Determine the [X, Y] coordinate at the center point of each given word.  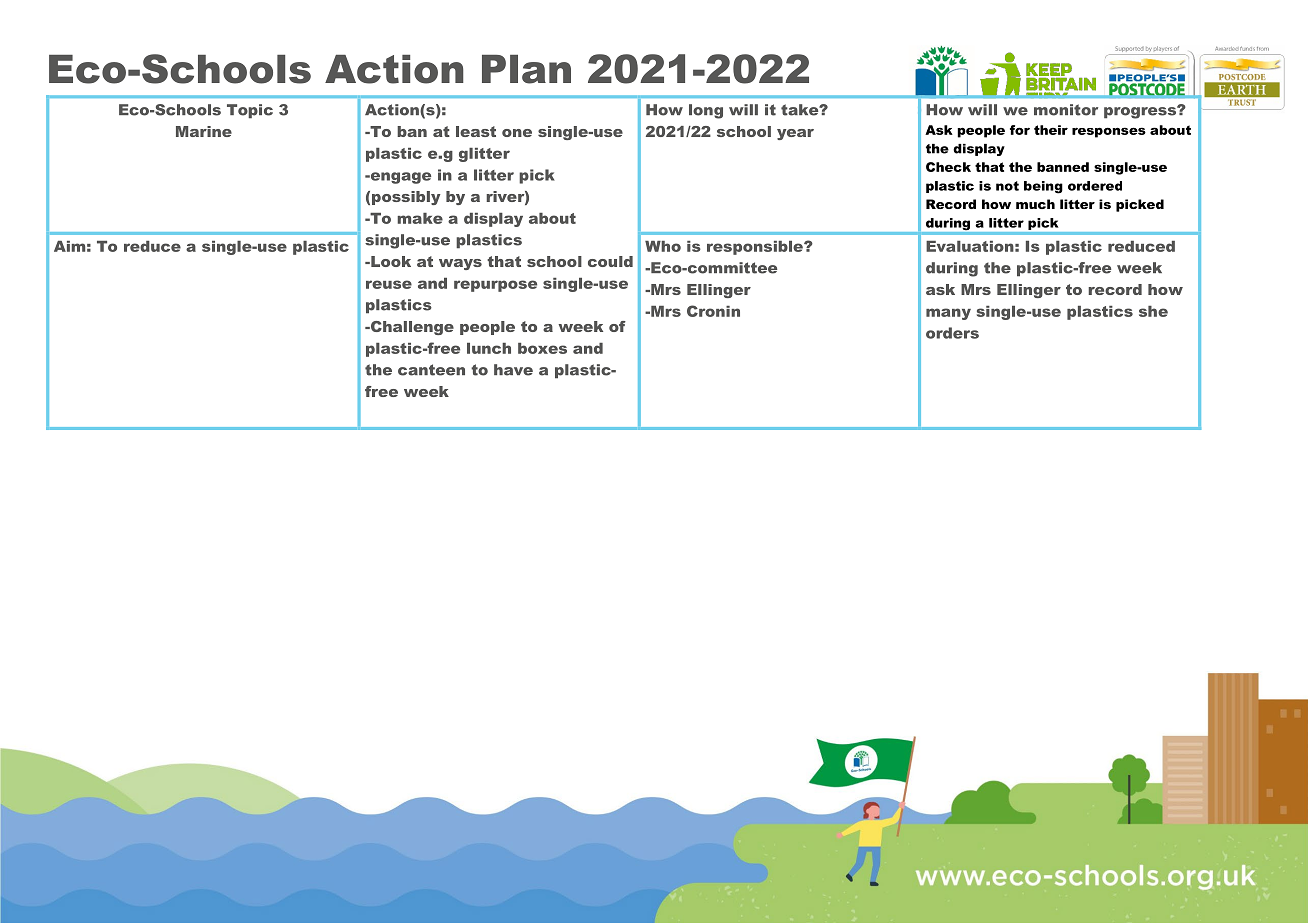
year [795, 134]
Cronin [713, 311]
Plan [526, 69]
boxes [542, 348]
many [948, 314]
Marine [204, 131]
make [420, 218]
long [706, 111]
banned [1063, 167]
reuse [389, 284]
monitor [1066, 110]
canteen [431, 370]
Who [663, 246]
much [1035, 204]
